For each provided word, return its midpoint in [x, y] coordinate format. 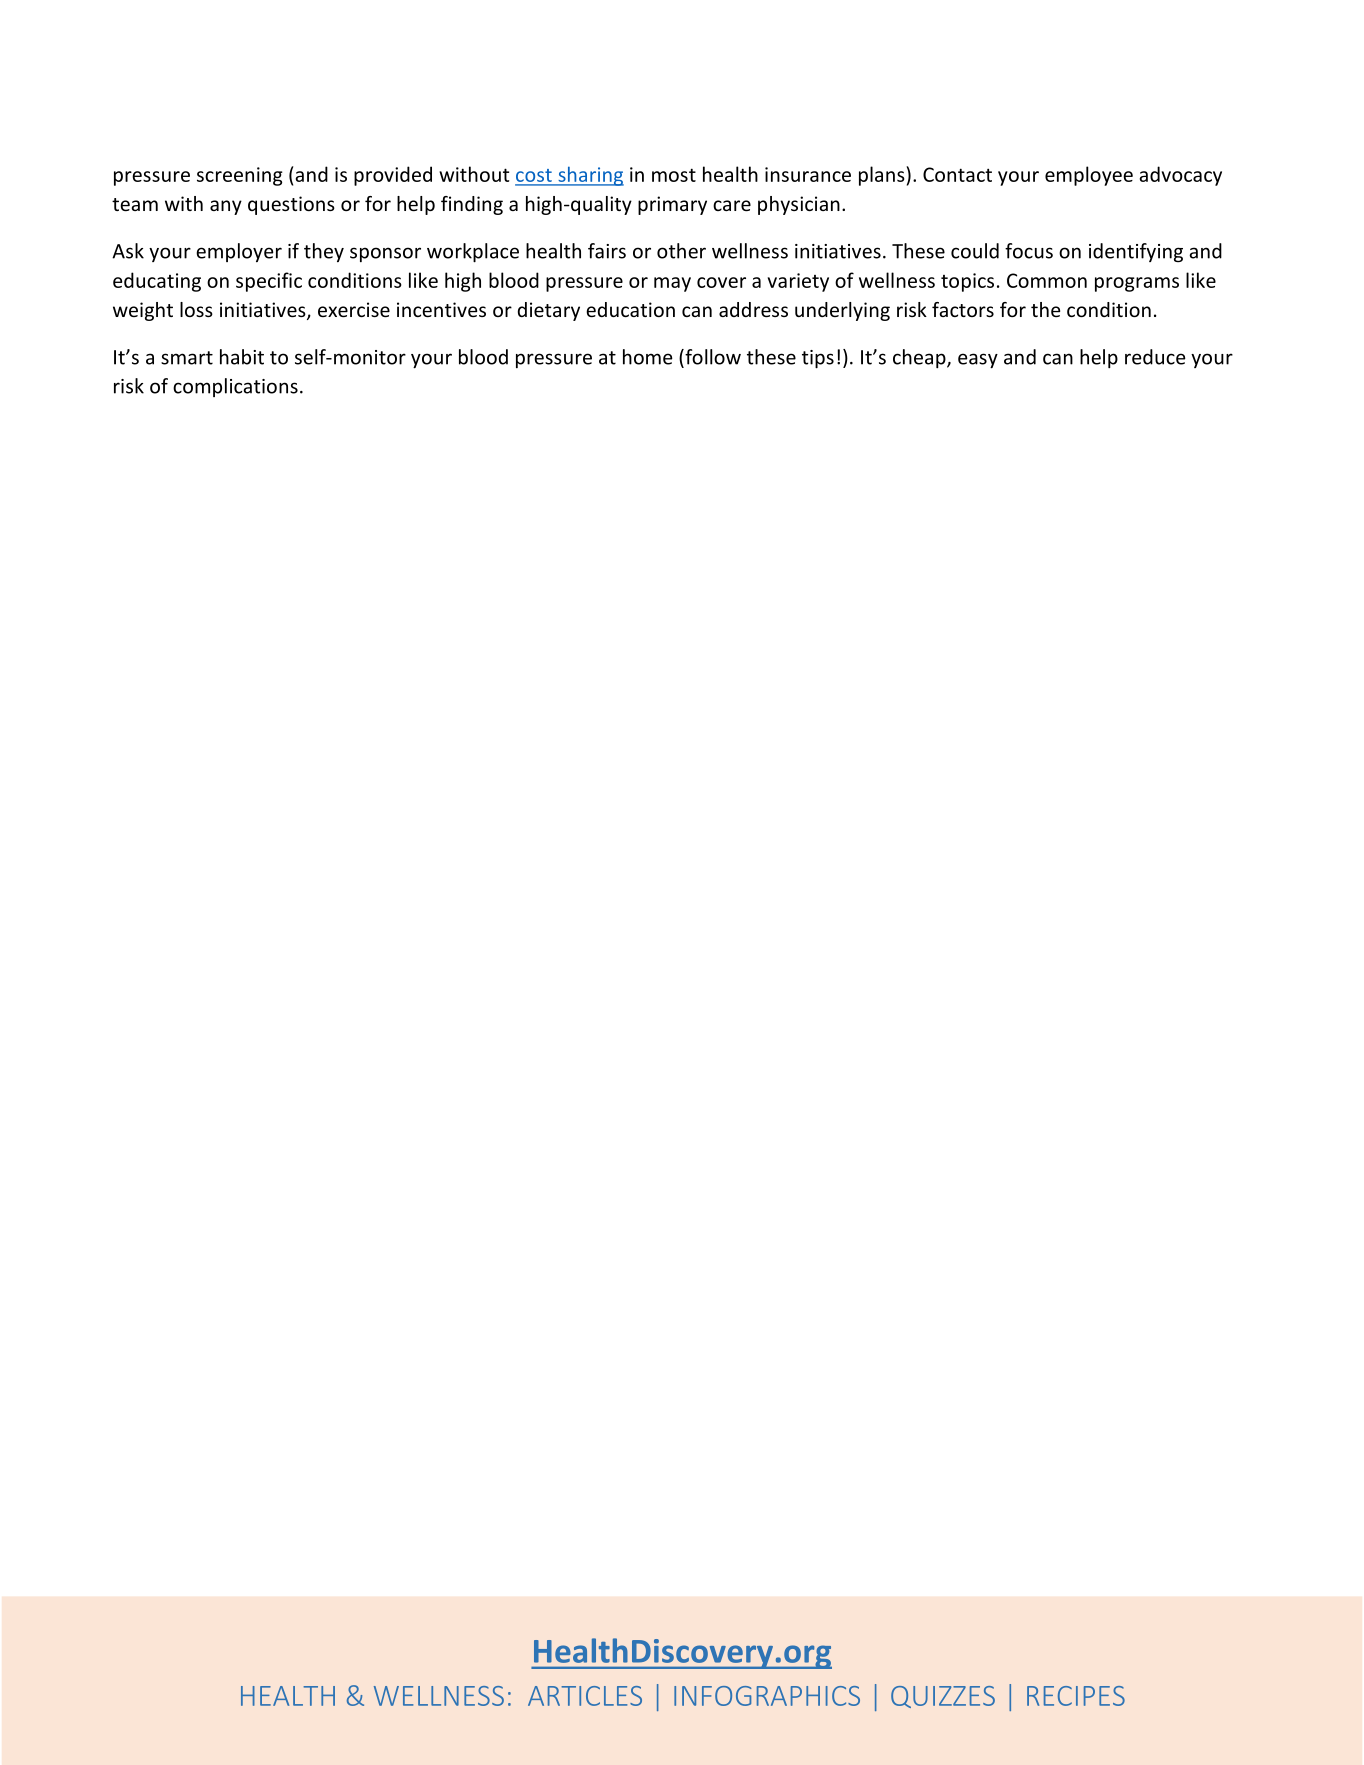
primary [672, 205]
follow [712, 358]
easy [978, 360]
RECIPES [1076, 1696]
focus [1029, 251]
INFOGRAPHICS [767, 1696]
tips [818, 359]
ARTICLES [585, 1696]
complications [235, 387]
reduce [1155, 357]
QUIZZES [943, 1697]
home [648, 357]
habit [242, 357]
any [226, 207]
